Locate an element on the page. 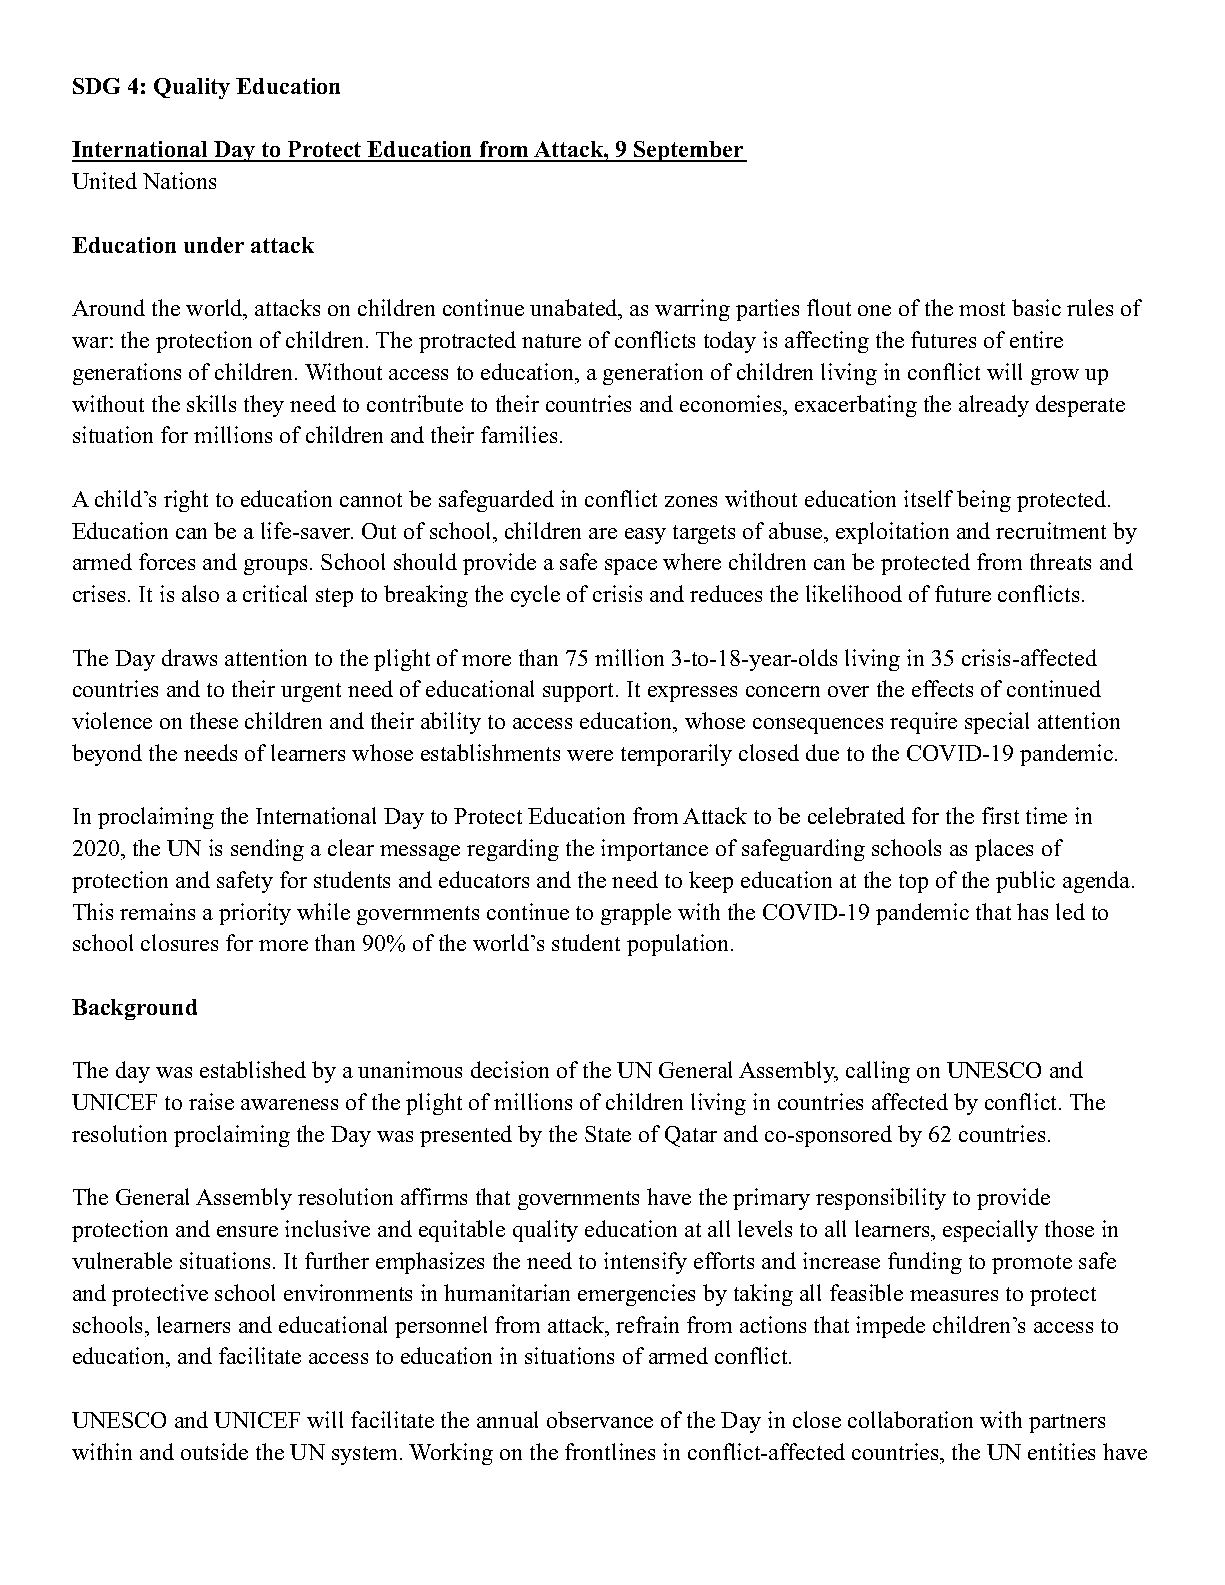 The width and height of the document is (1225, 1585). closures is located at coordinates (179, 942).
